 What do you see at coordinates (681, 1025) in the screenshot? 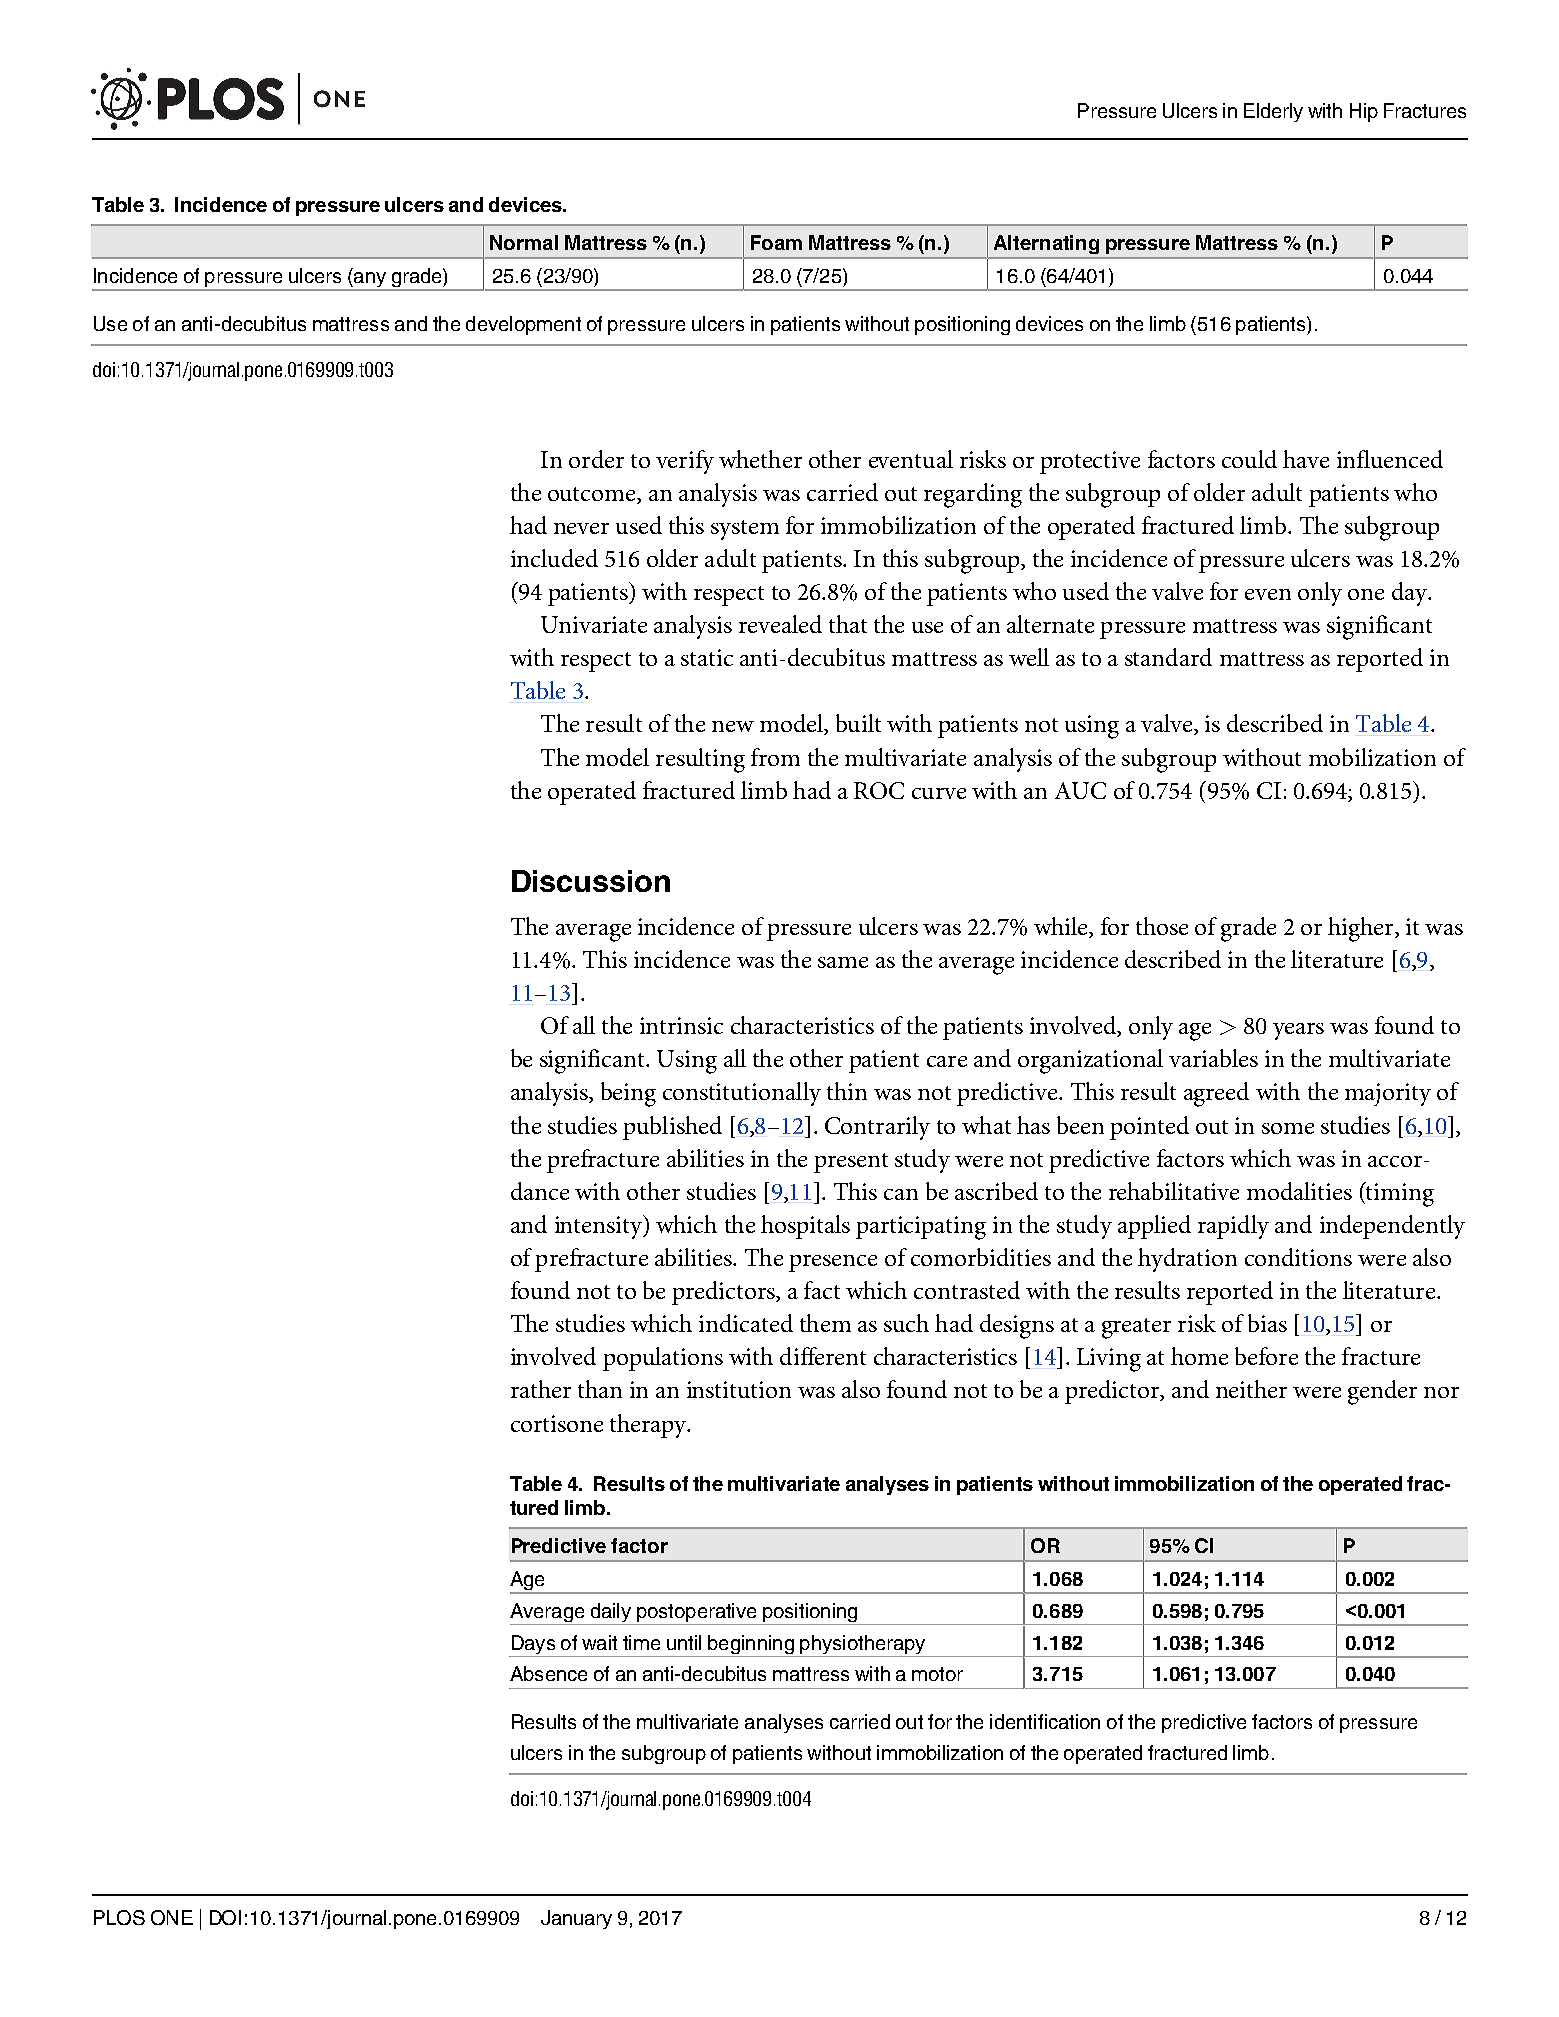
I see `intrinsic` at bounding box center [681, 1025].
